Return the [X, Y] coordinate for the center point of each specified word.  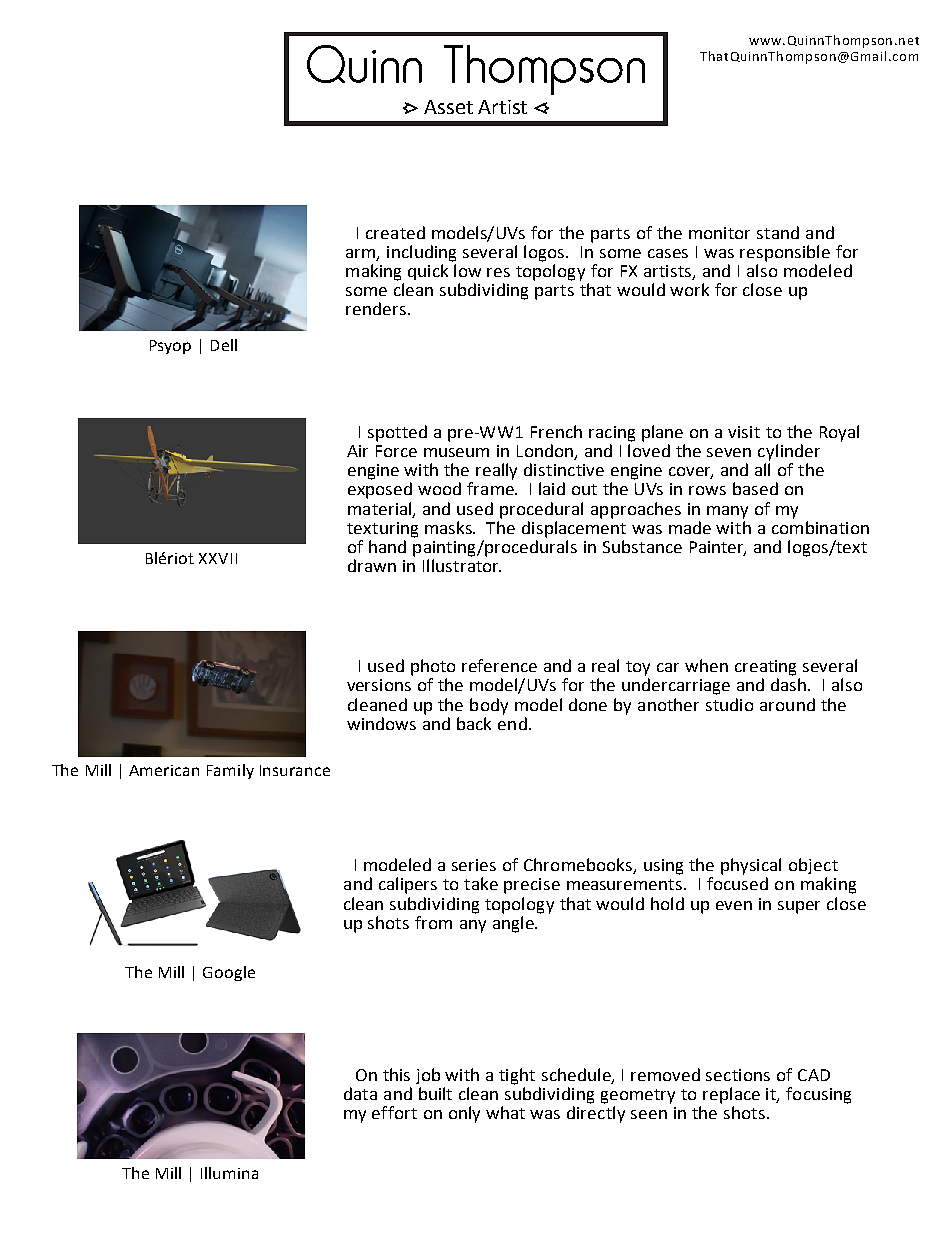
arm [362, 254]
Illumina [229, 1173]
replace [731, 1095]
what [505, 1112]
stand [778, 232]
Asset [448, 107]
